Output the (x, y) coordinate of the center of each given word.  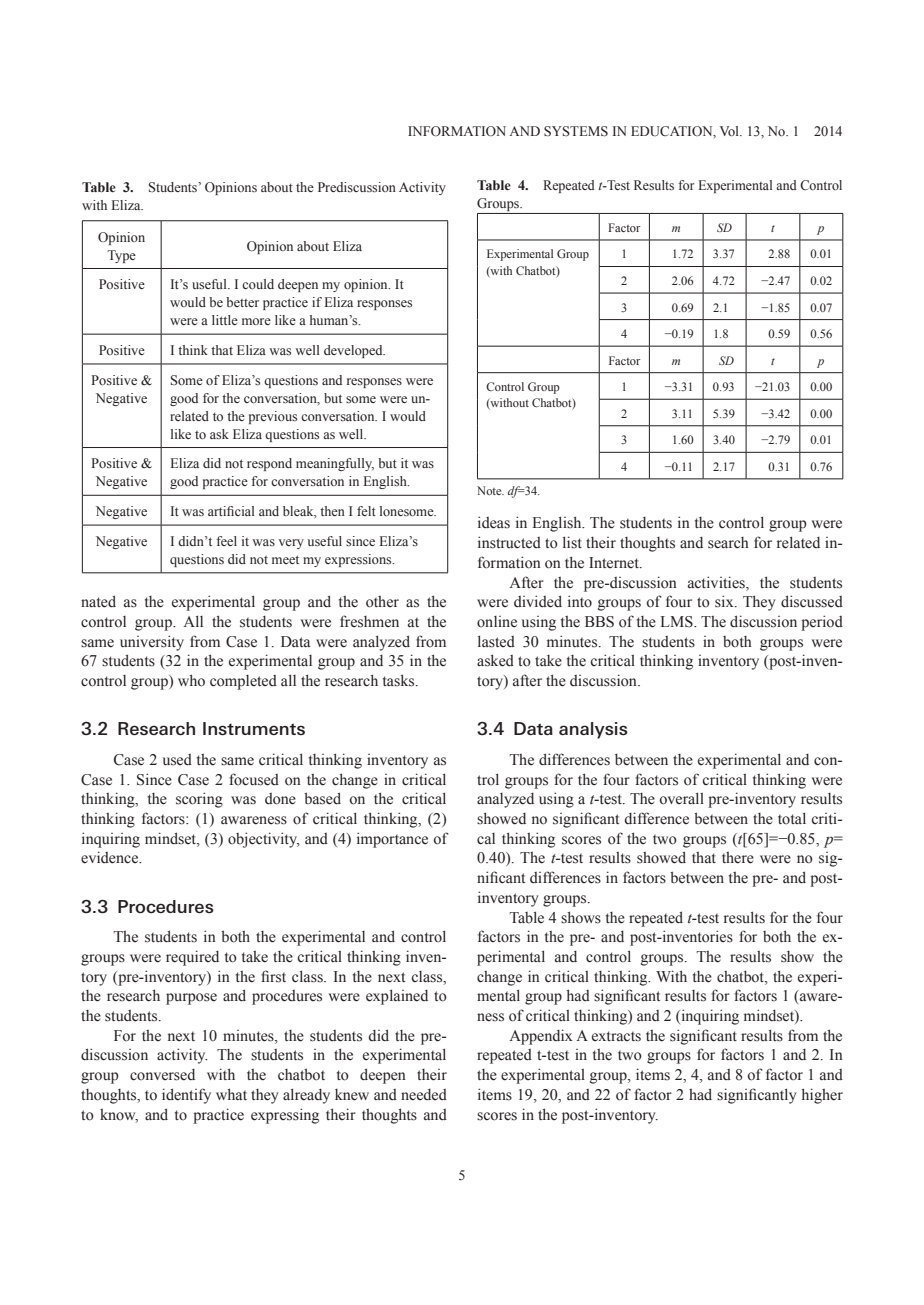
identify (186, 1096)
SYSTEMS (576, 131)
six (725, 601)
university (152, 643)
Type (121, 256)
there (738, 858)
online (497, 621)
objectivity (264, 840)
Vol (730, 131)
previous (273, 417)
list (572, 542)
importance (392, 840)
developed (354, 351)
